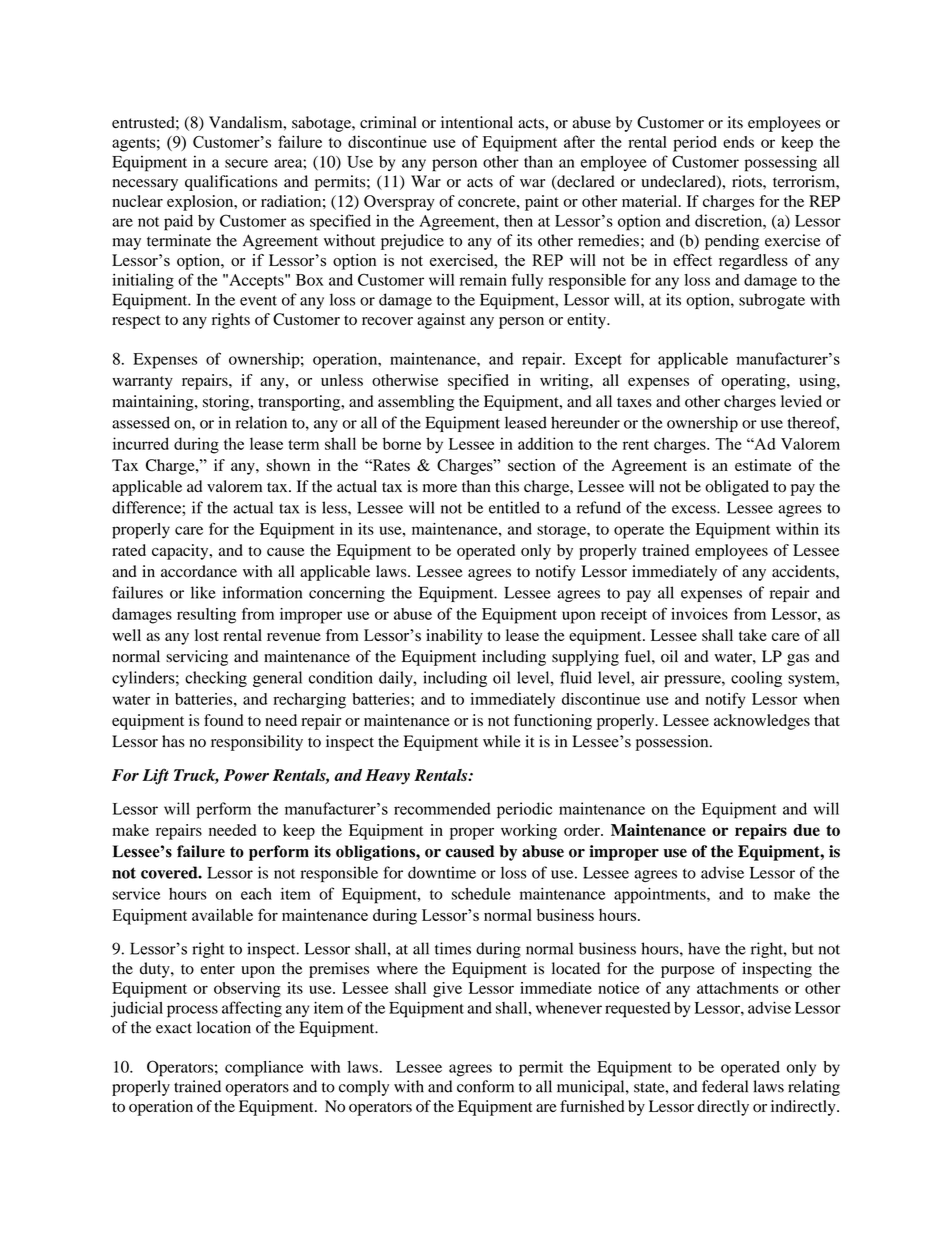  What do you see at coordinates (264, 1069) in the screenshot?
I see `compliance` at bounding box center [264, 1069].
